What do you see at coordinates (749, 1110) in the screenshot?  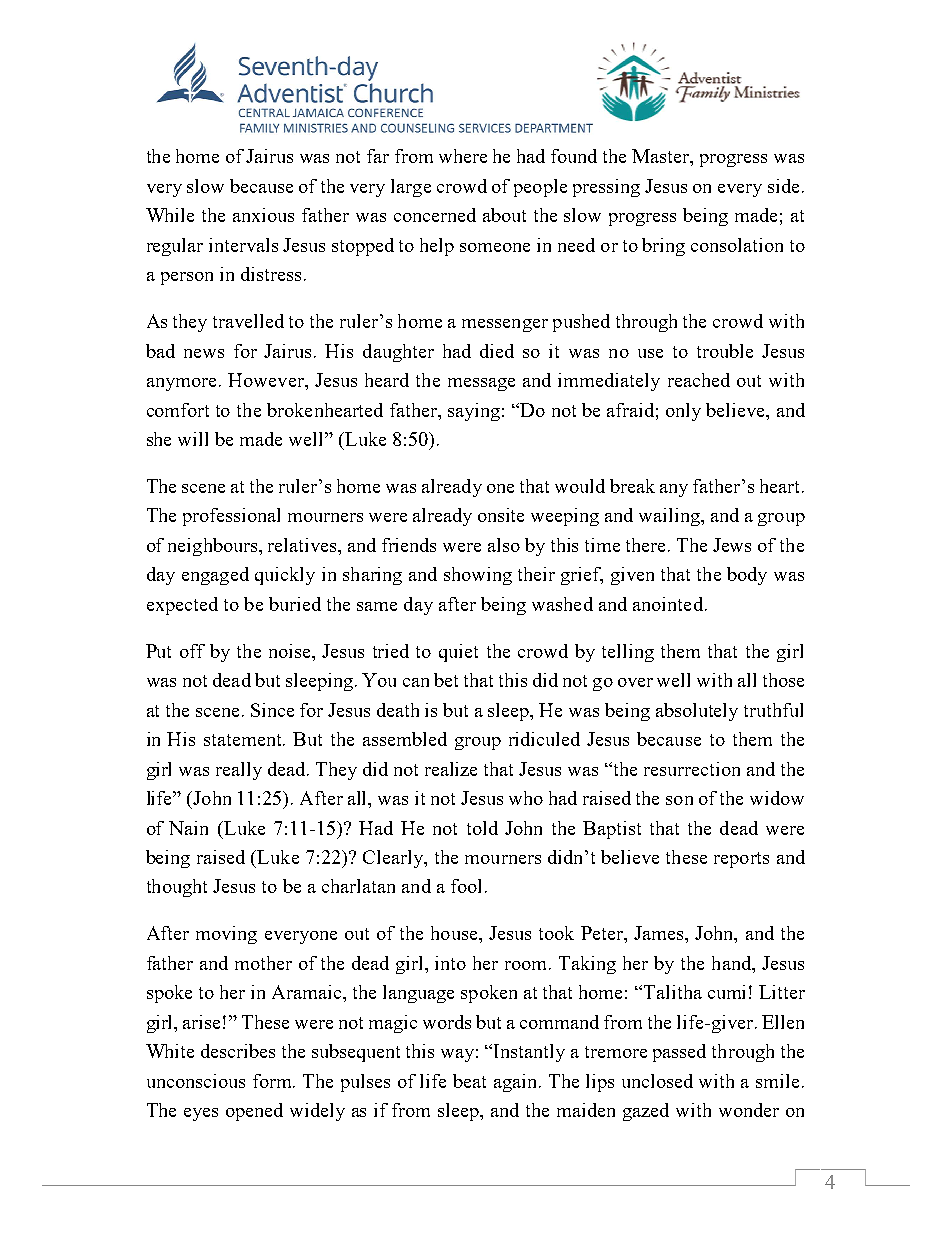 I see `wonder` at bounding box center [749, 1110].
